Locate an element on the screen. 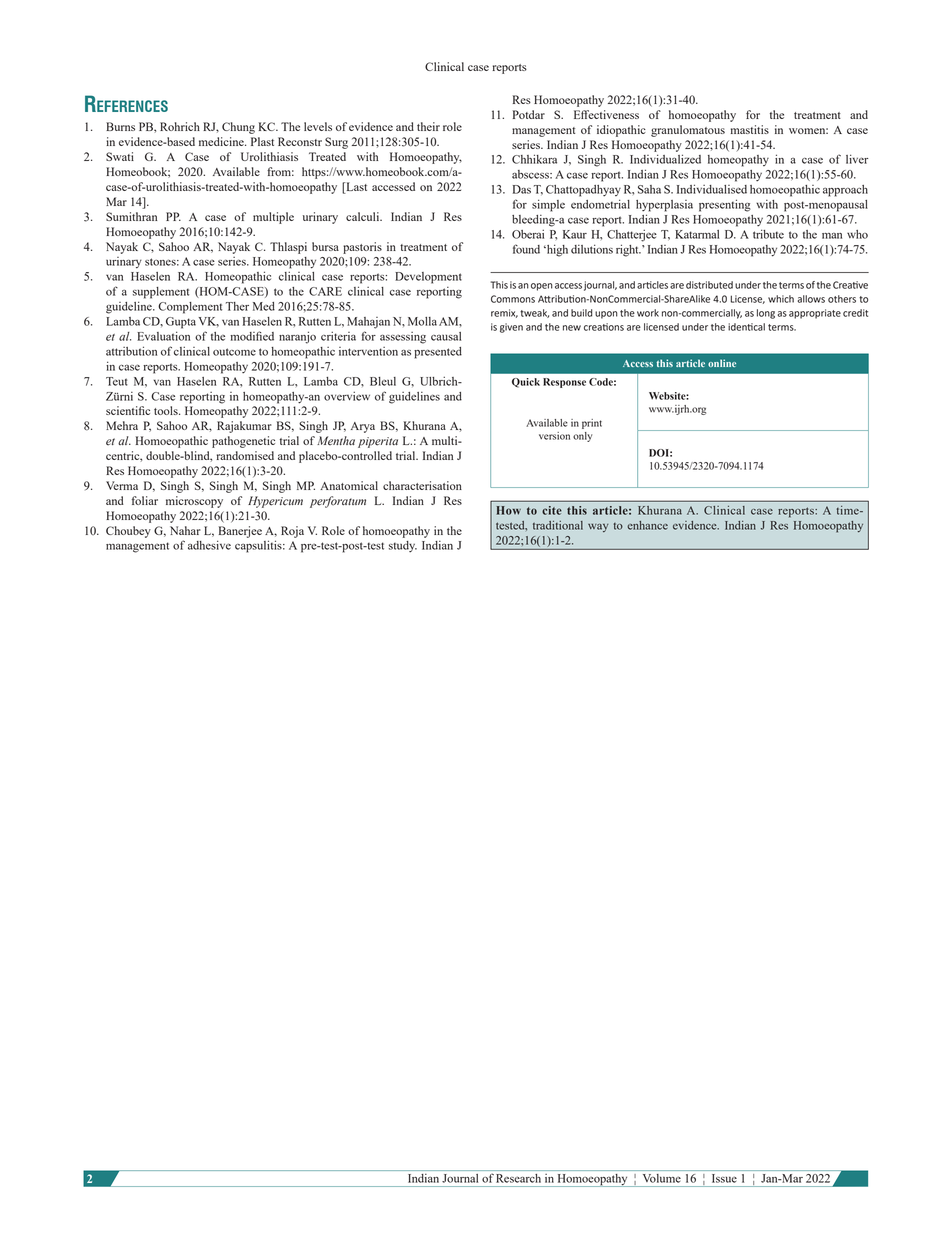  Creative is located at coordinates (850, 285).
